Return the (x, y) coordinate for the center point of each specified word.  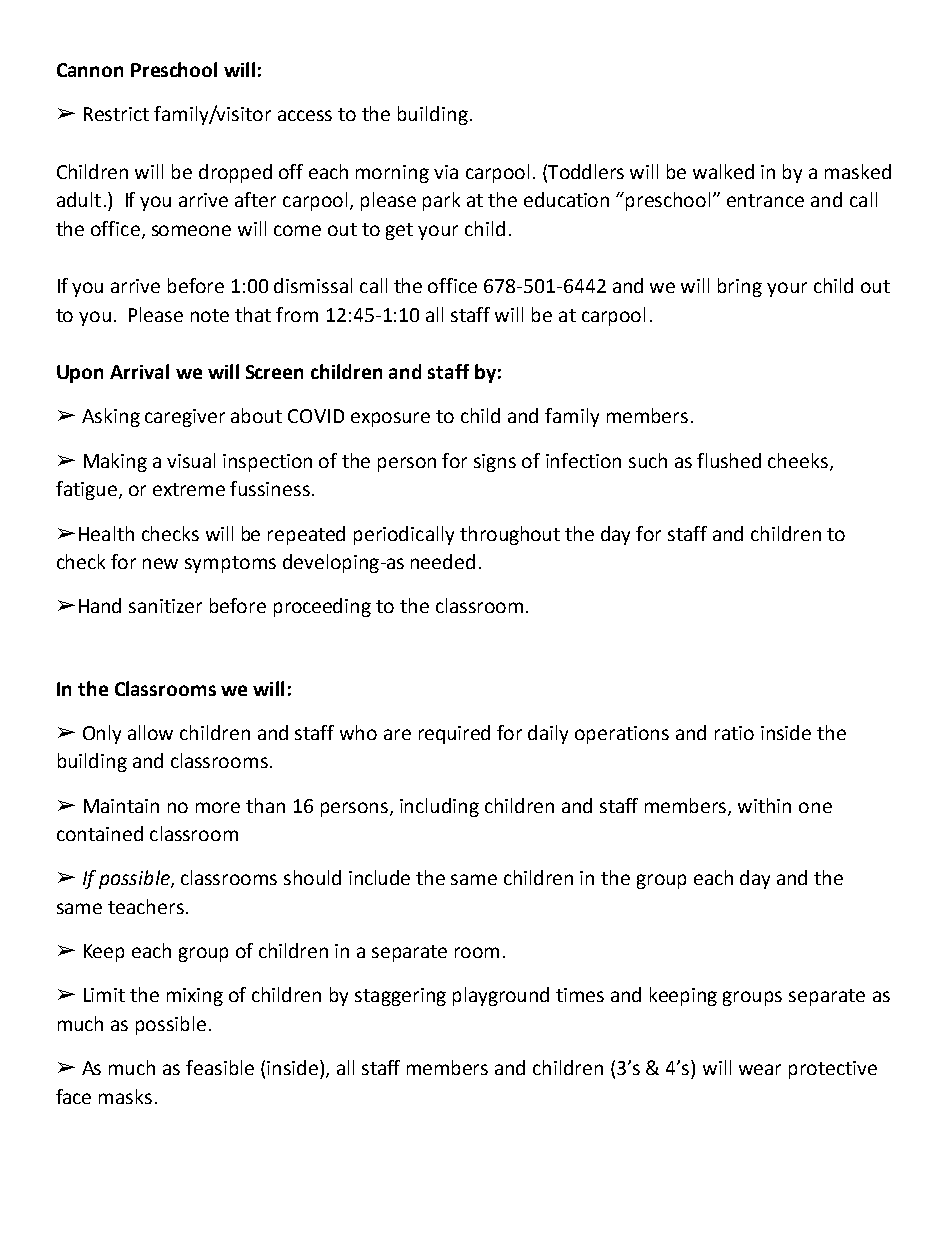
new (160, 563)
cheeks (798, 460)
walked (723, 171)
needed (443, 561)
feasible (220, 1067)
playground (501, 996)
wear (760, 1069)
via (446, 172)
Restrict (116, 114)
